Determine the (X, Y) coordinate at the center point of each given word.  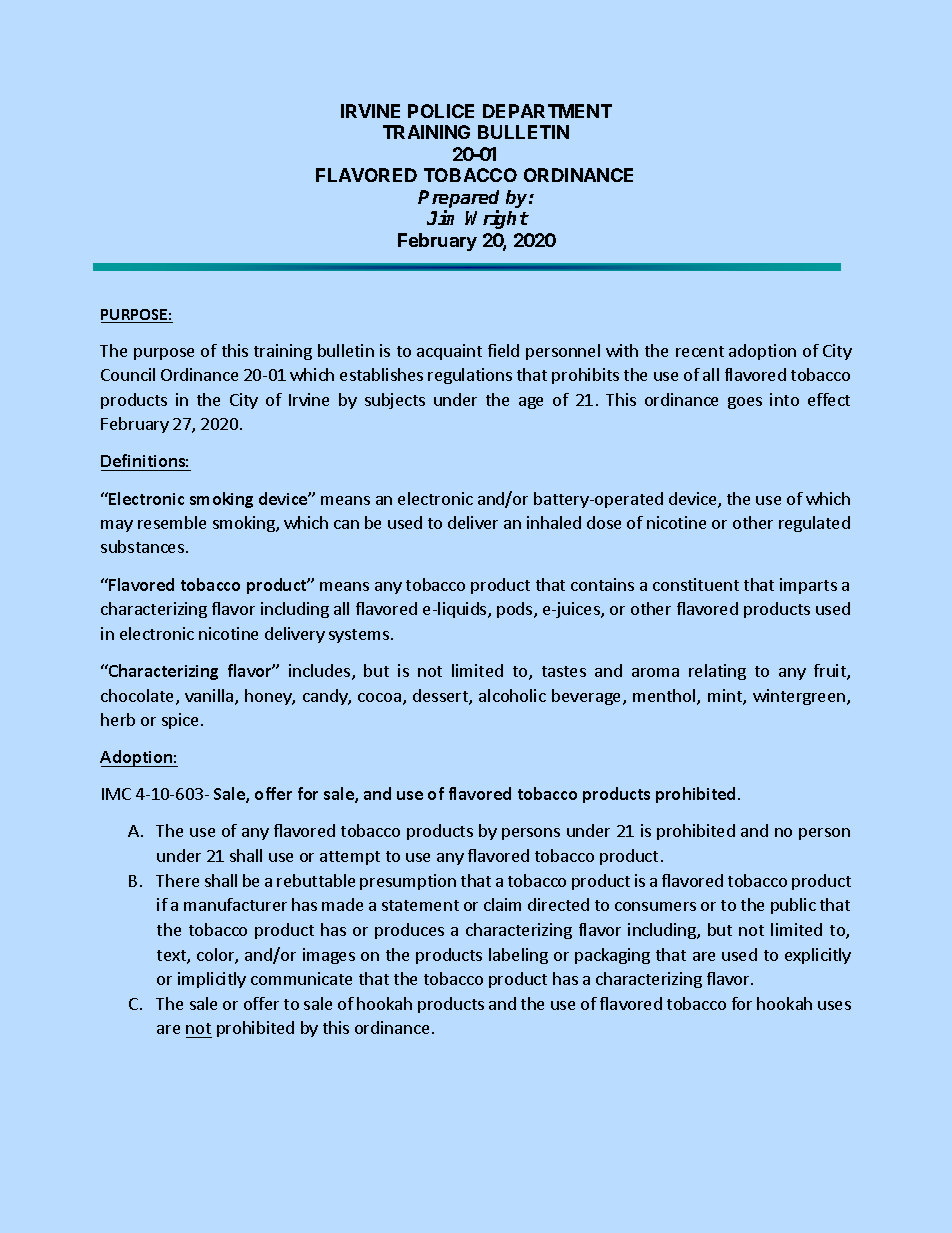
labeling (518, 956)
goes (745, 403)
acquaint (449, 352)
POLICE (441, 111)
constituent (696, 584)
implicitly (212, 980)
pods (516, 610)
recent (700, 351)
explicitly (818, 956)
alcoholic (512, 695)
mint (726, 697)
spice (180, 721)
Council (128, 374)
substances (142, 546)
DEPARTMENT (547, 111)
